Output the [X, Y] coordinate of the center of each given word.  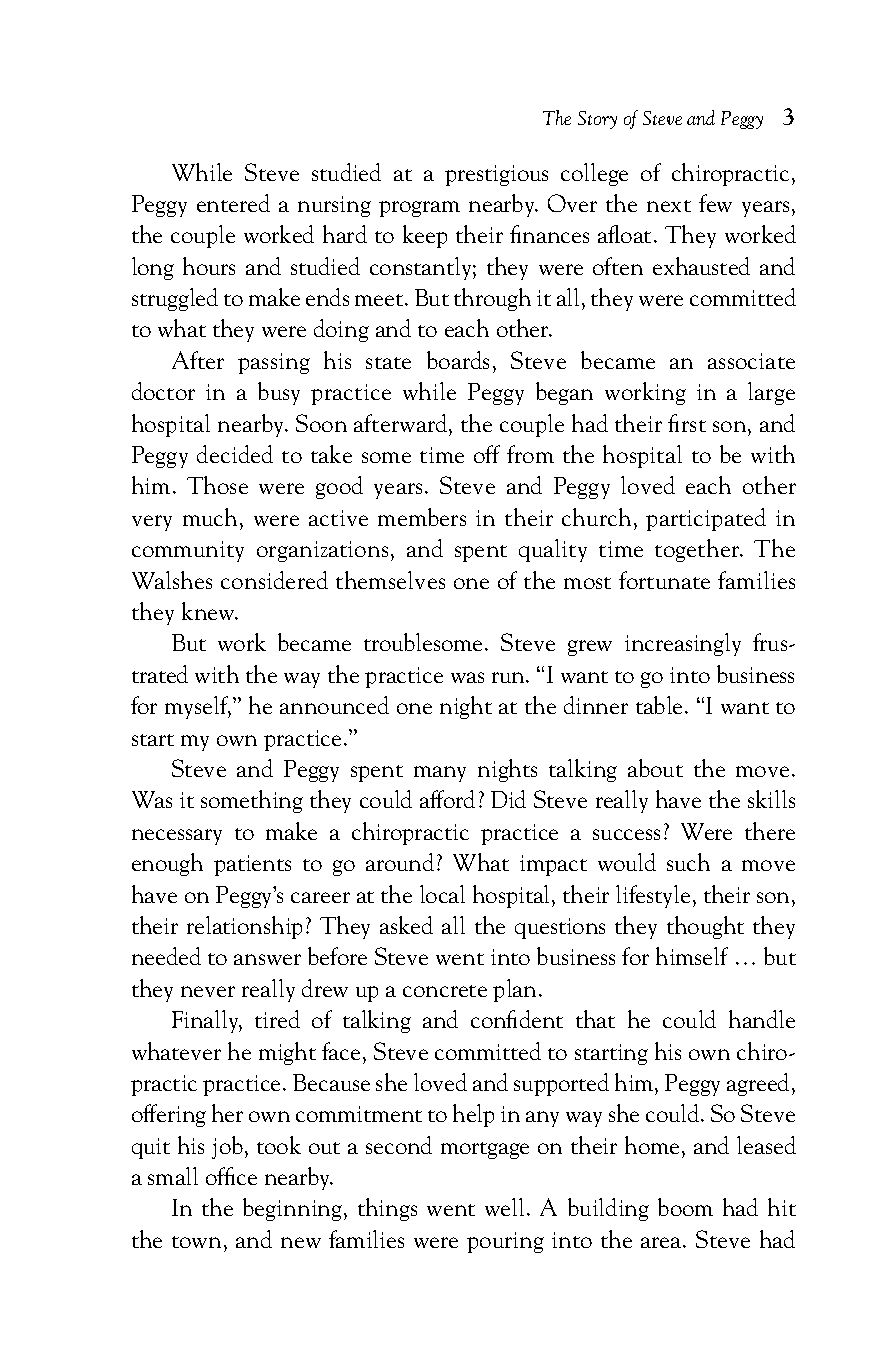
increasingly [683, 644]
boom [685, 1207]
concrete [445, 991]
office [231, 1176]
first [687, 423]
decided [235, 454]
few [715, 203]
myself [198, 707]
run [509, 677]
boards [458, 360]
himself [692, 956]
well [506, 1207]
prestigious [496, 175]
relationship [244, 927]
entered [233, 203]
